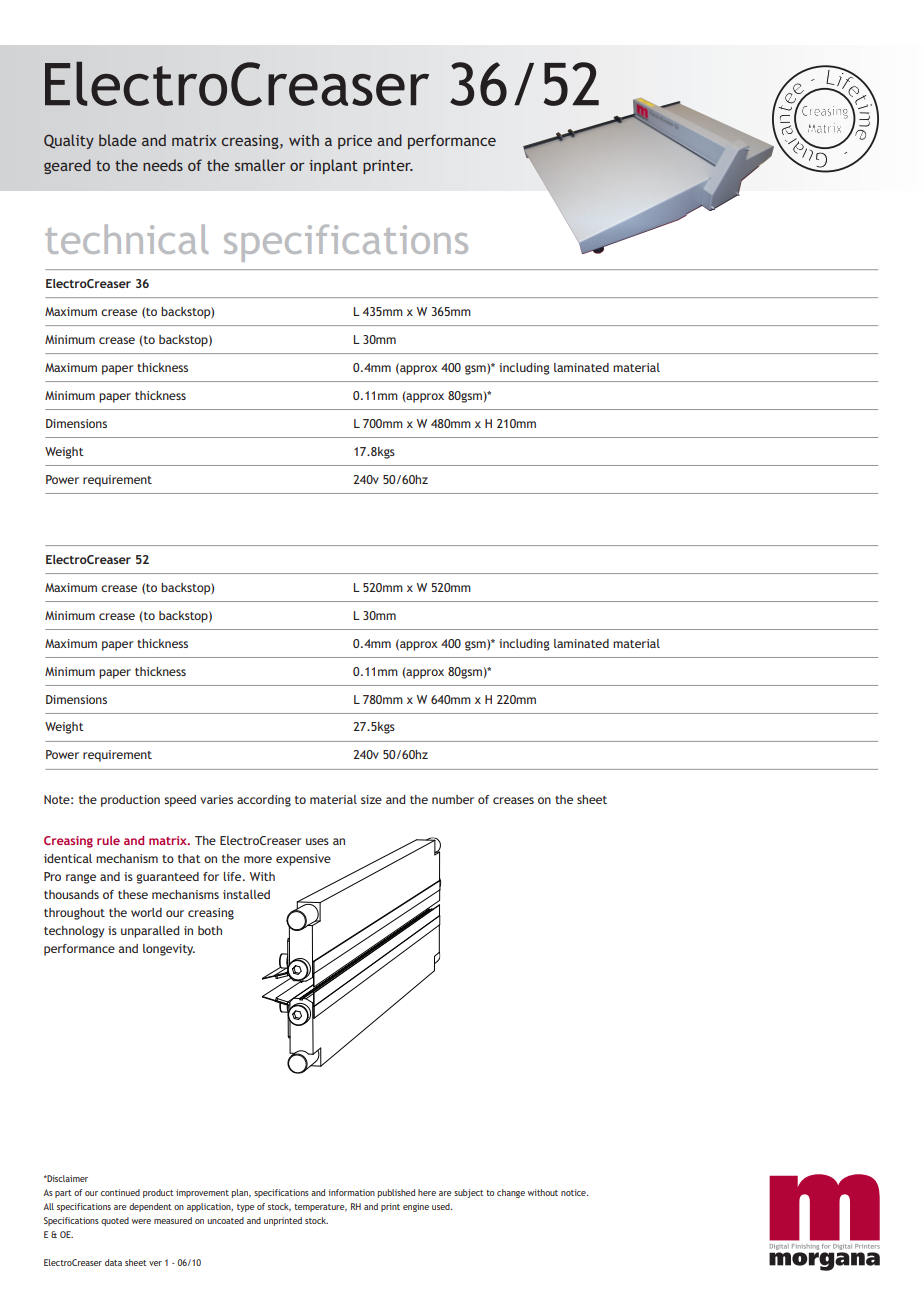 The image size is (924, 1308). I want to click on speed, so click(180, 801).
